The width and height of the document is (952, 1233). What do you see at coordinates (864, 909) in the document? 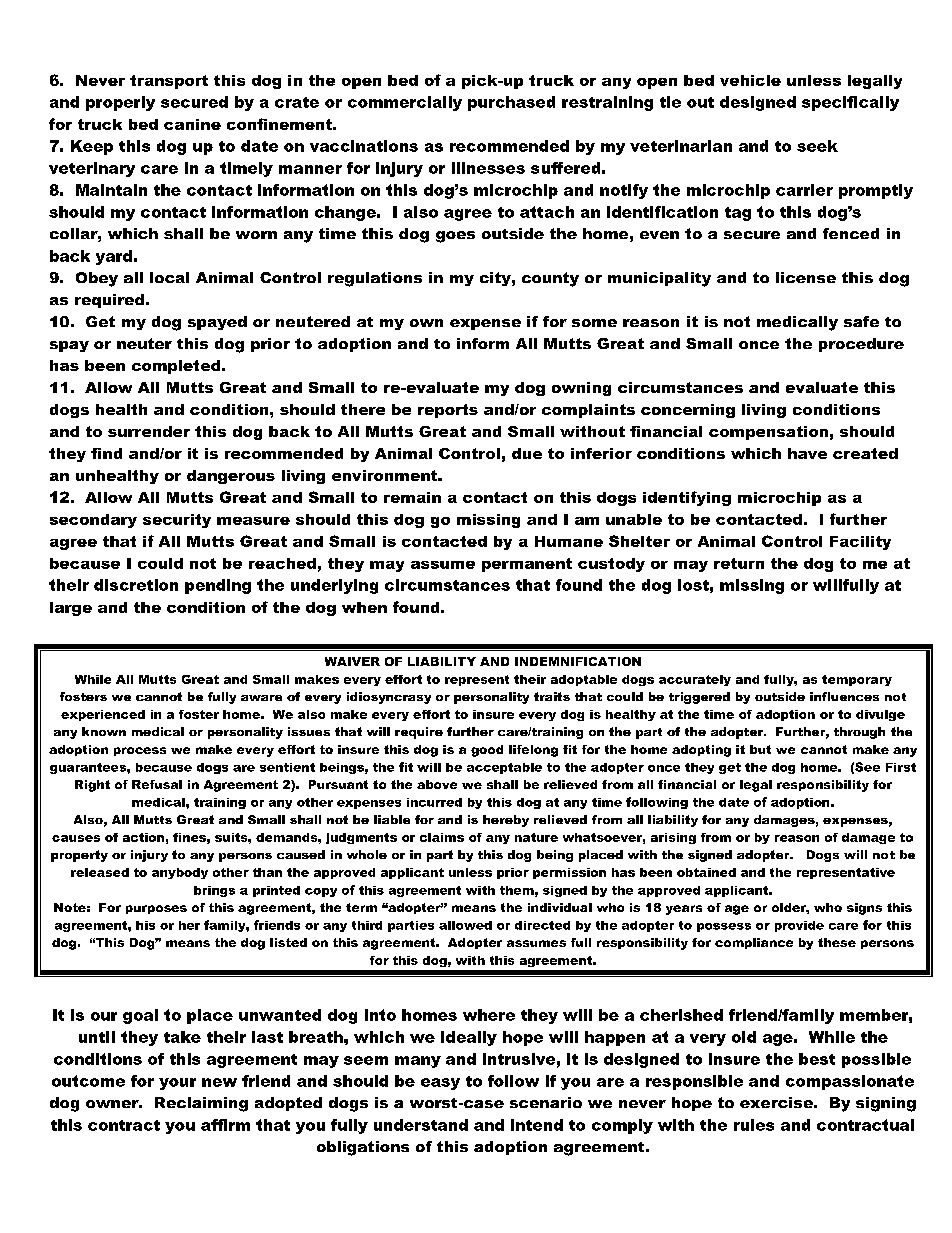
I see `signs` at bounding box center [864, 909].
